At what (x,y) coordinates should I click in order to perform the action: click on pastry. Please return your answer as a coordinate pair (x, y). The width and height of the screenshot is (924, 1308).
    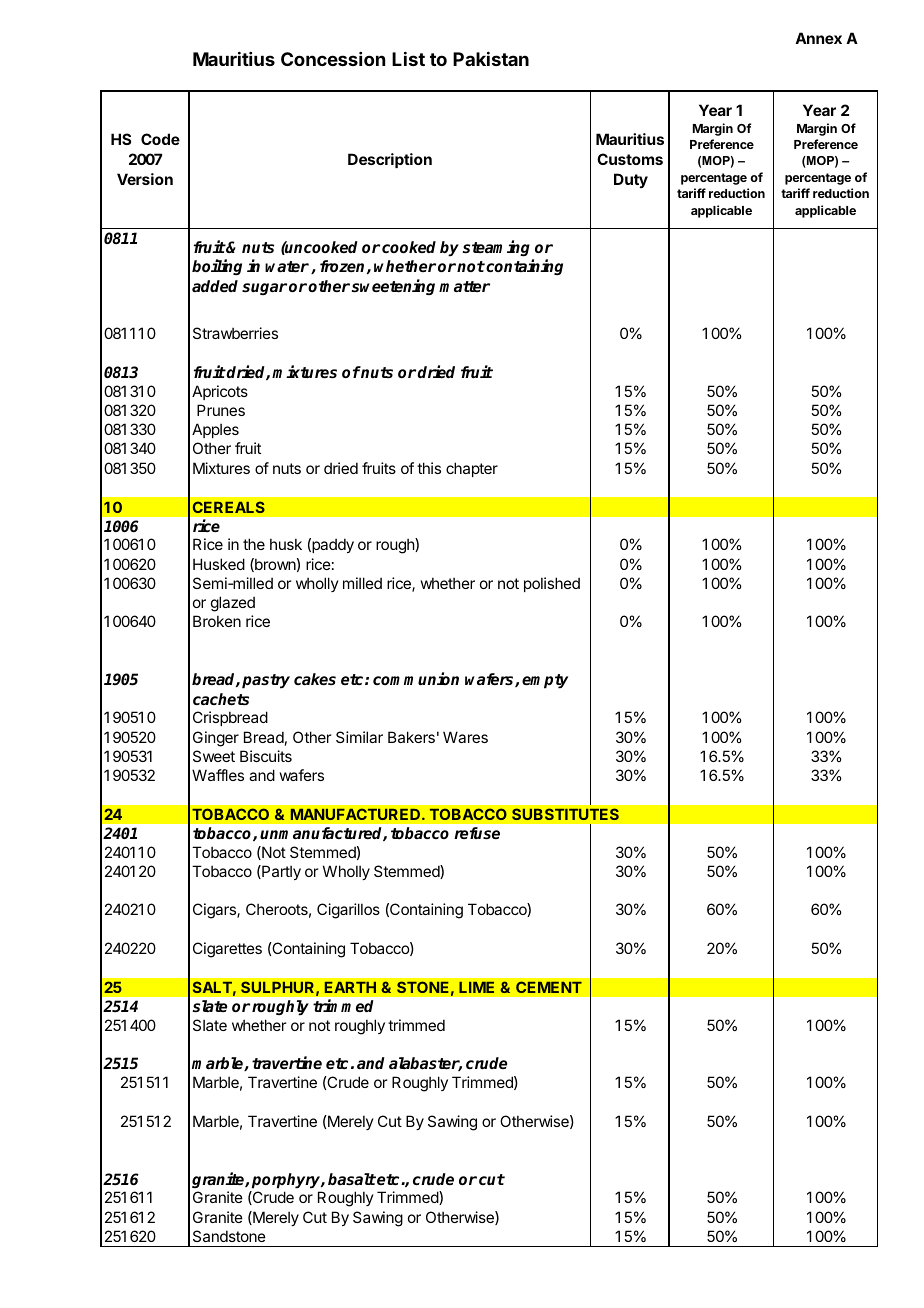
    Looking at the image, I should click on (266, 681).
